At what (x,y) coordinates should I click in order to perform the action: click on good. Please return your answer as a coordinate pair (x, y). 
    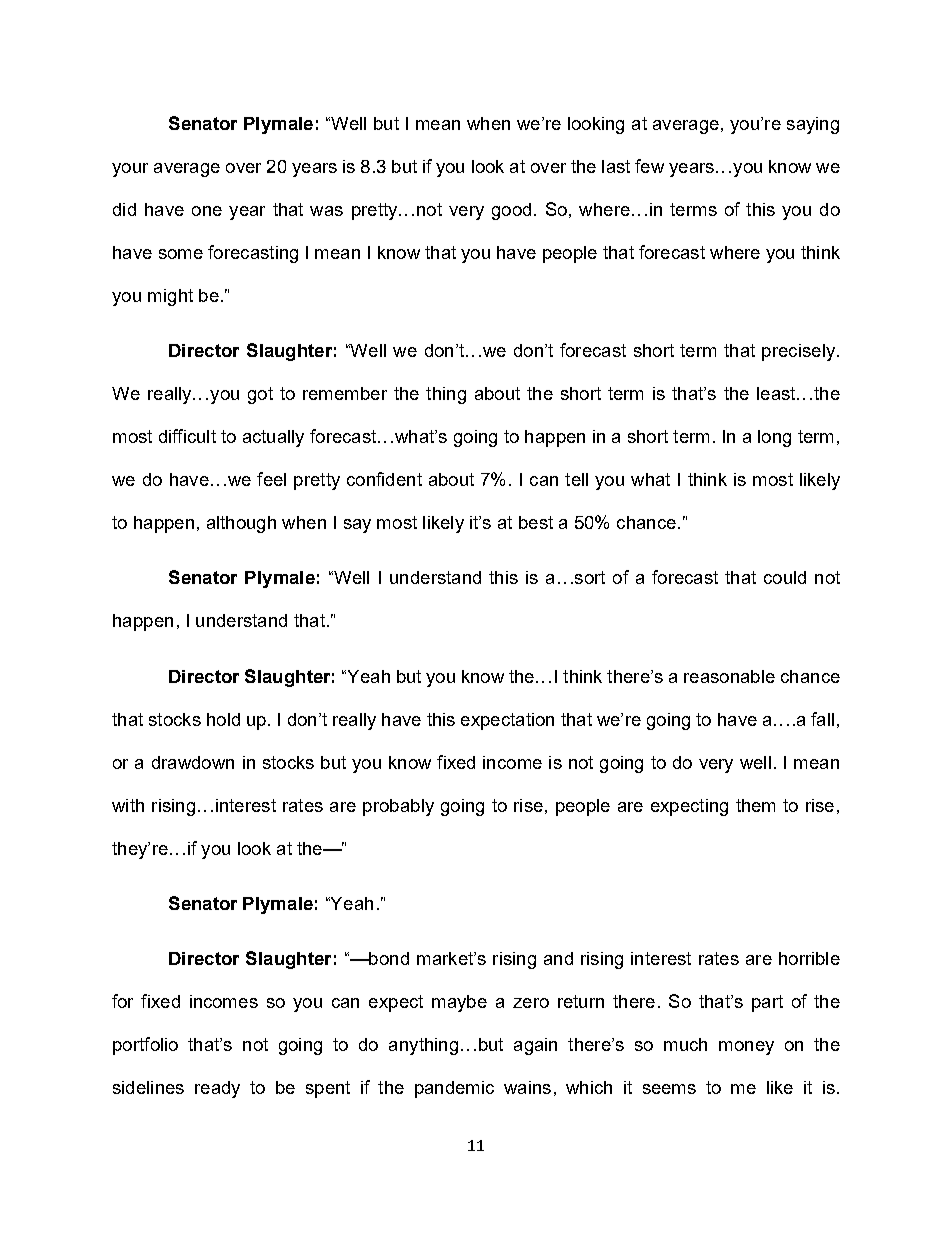
    Looking at the image, I should click on (511, 211).
